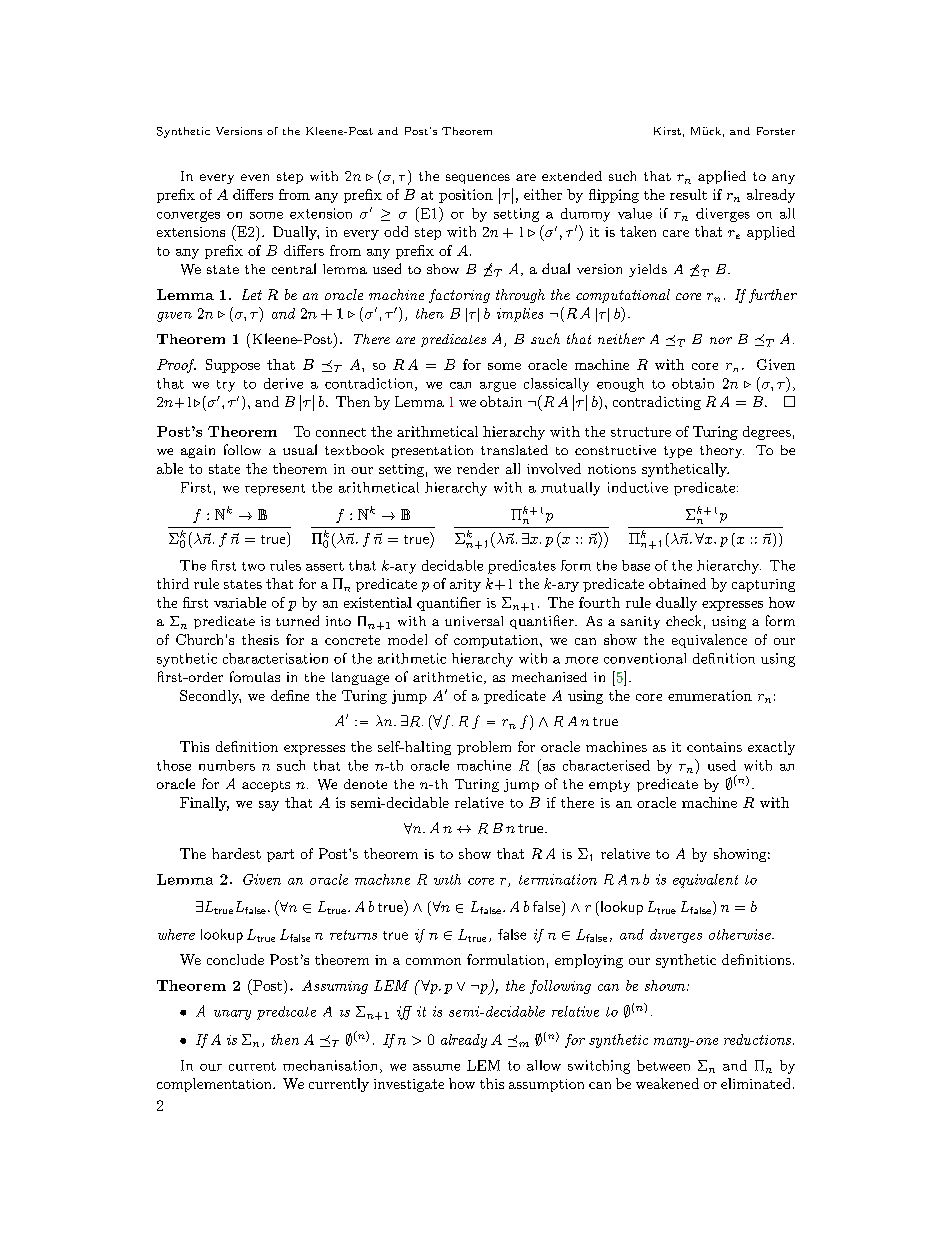 This image has width=952, height=1233. What do you see at coordinates (683, 620) in the image?
I see `check` at bounding box center [683, 620].
